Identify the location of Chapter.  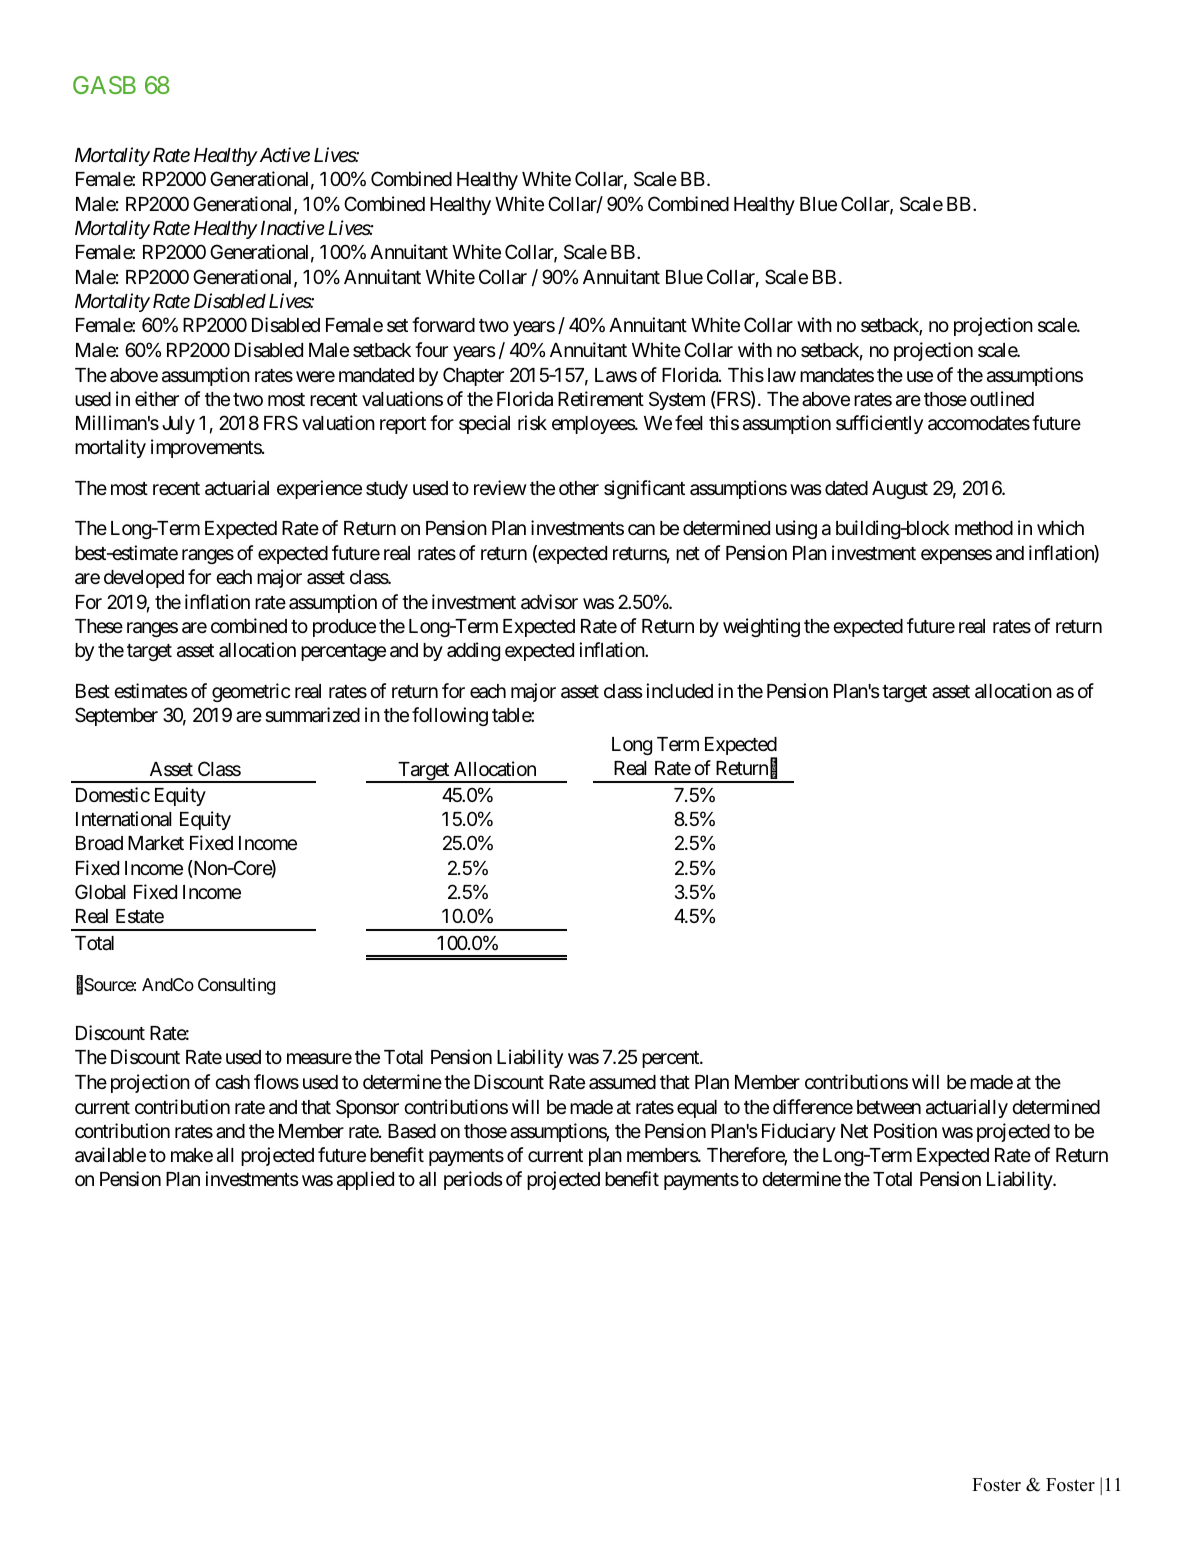
(473, 376).
